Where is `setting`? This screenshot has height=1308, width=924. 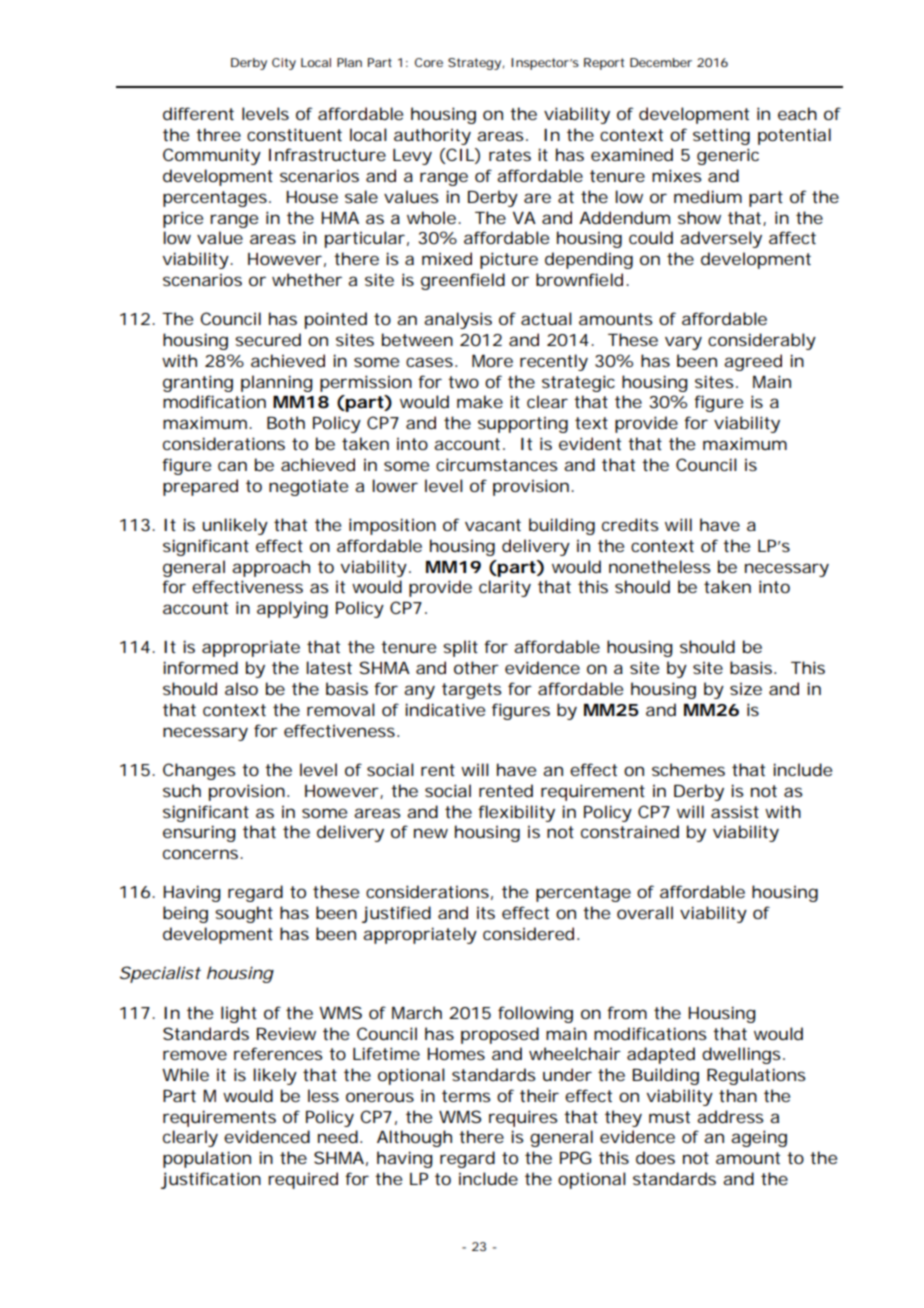
setting is located at coordinates (721, 136).
